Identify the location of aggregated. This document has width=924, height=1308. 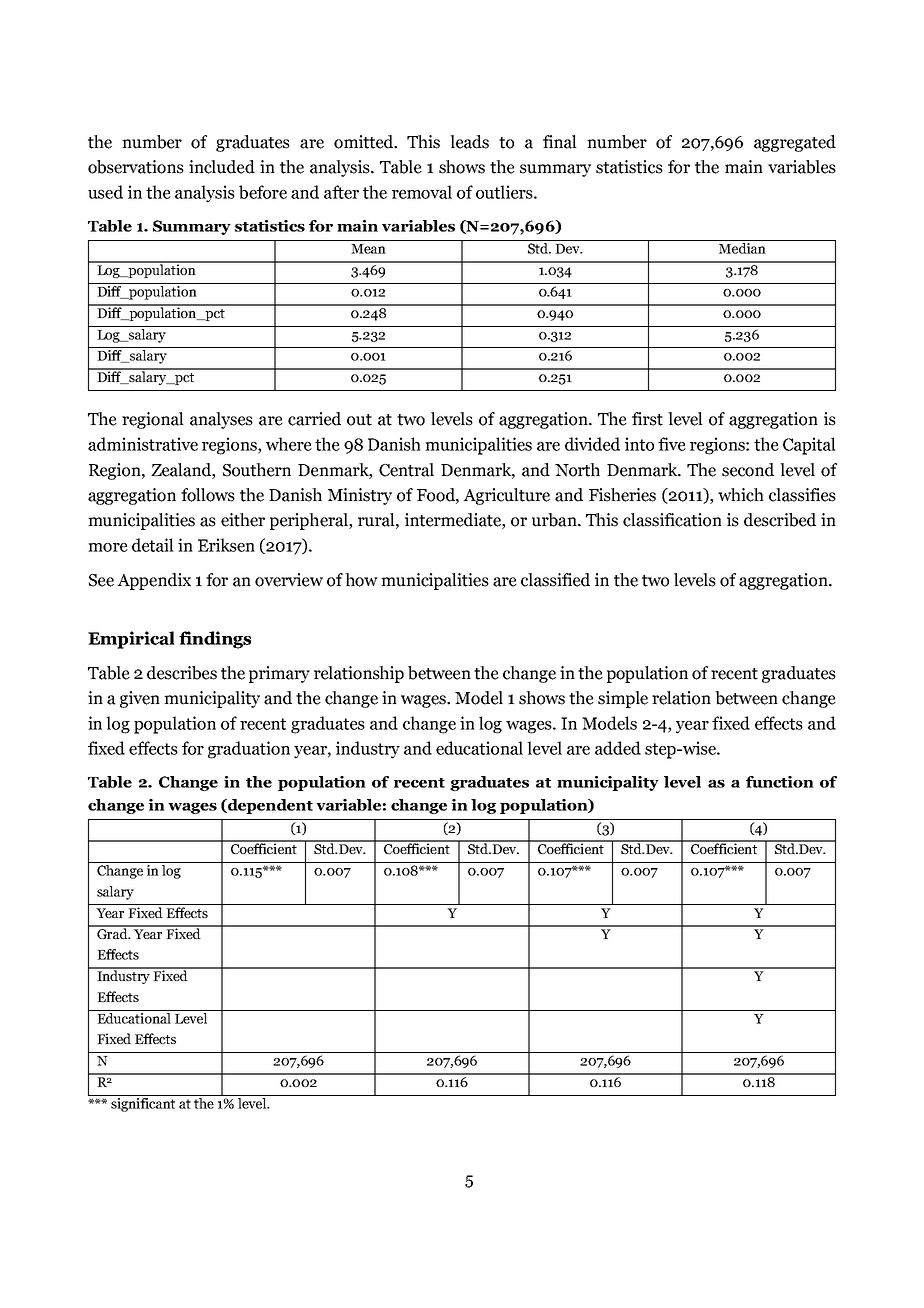
(795, 143).
